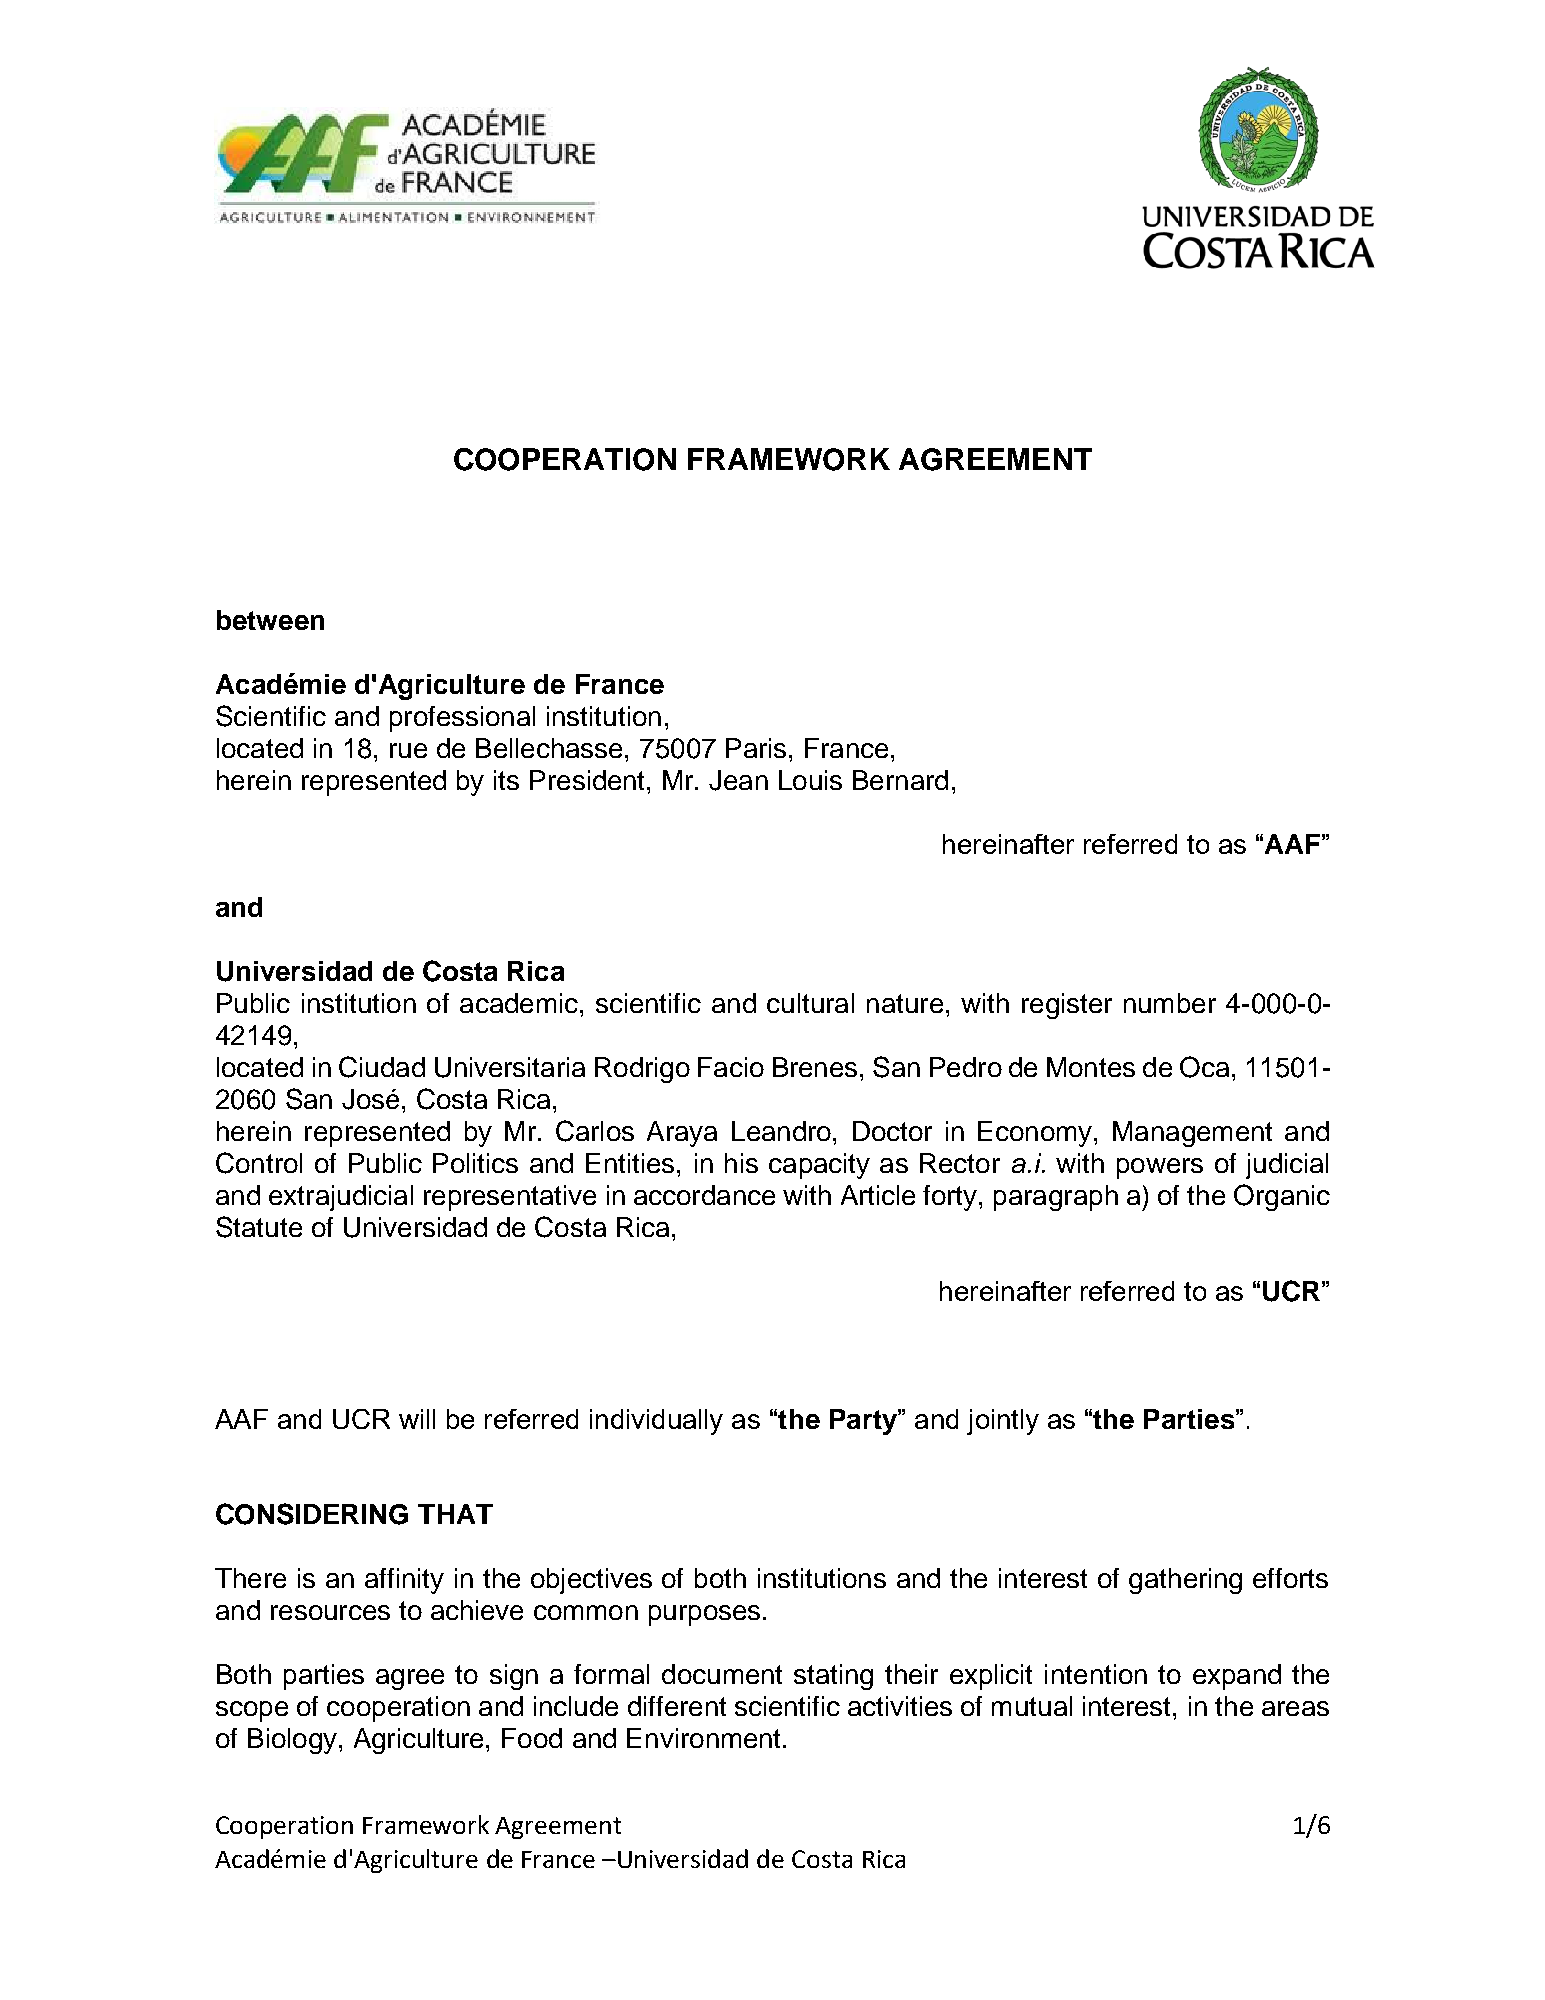 The height and width of the document is (2000, 1545). Describe the element at coordinates (1160, 1168) in the document. I see `powers` at that location.
